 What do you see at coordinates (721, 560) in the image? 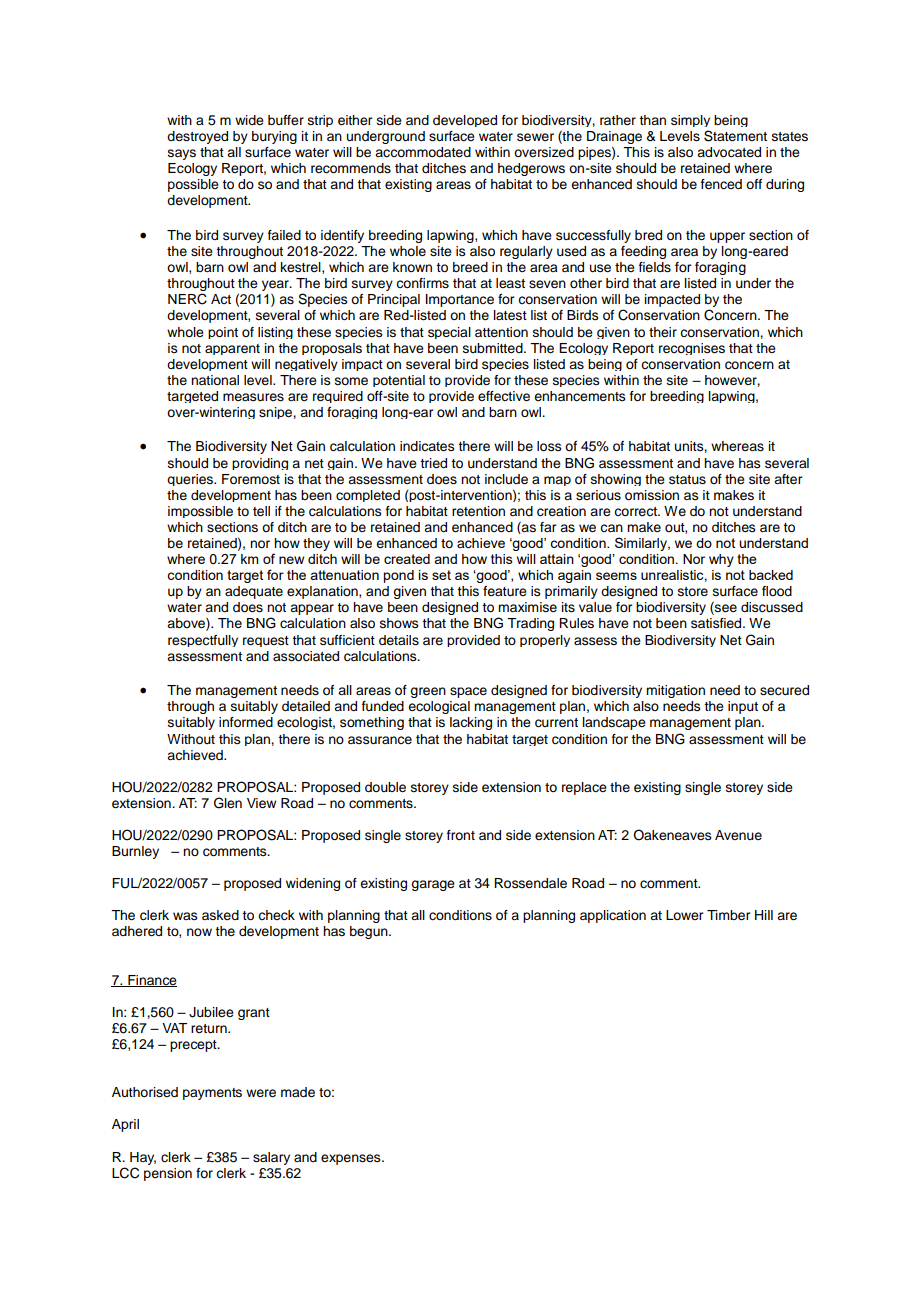
I see `why` at bounding box center [721, 560].
